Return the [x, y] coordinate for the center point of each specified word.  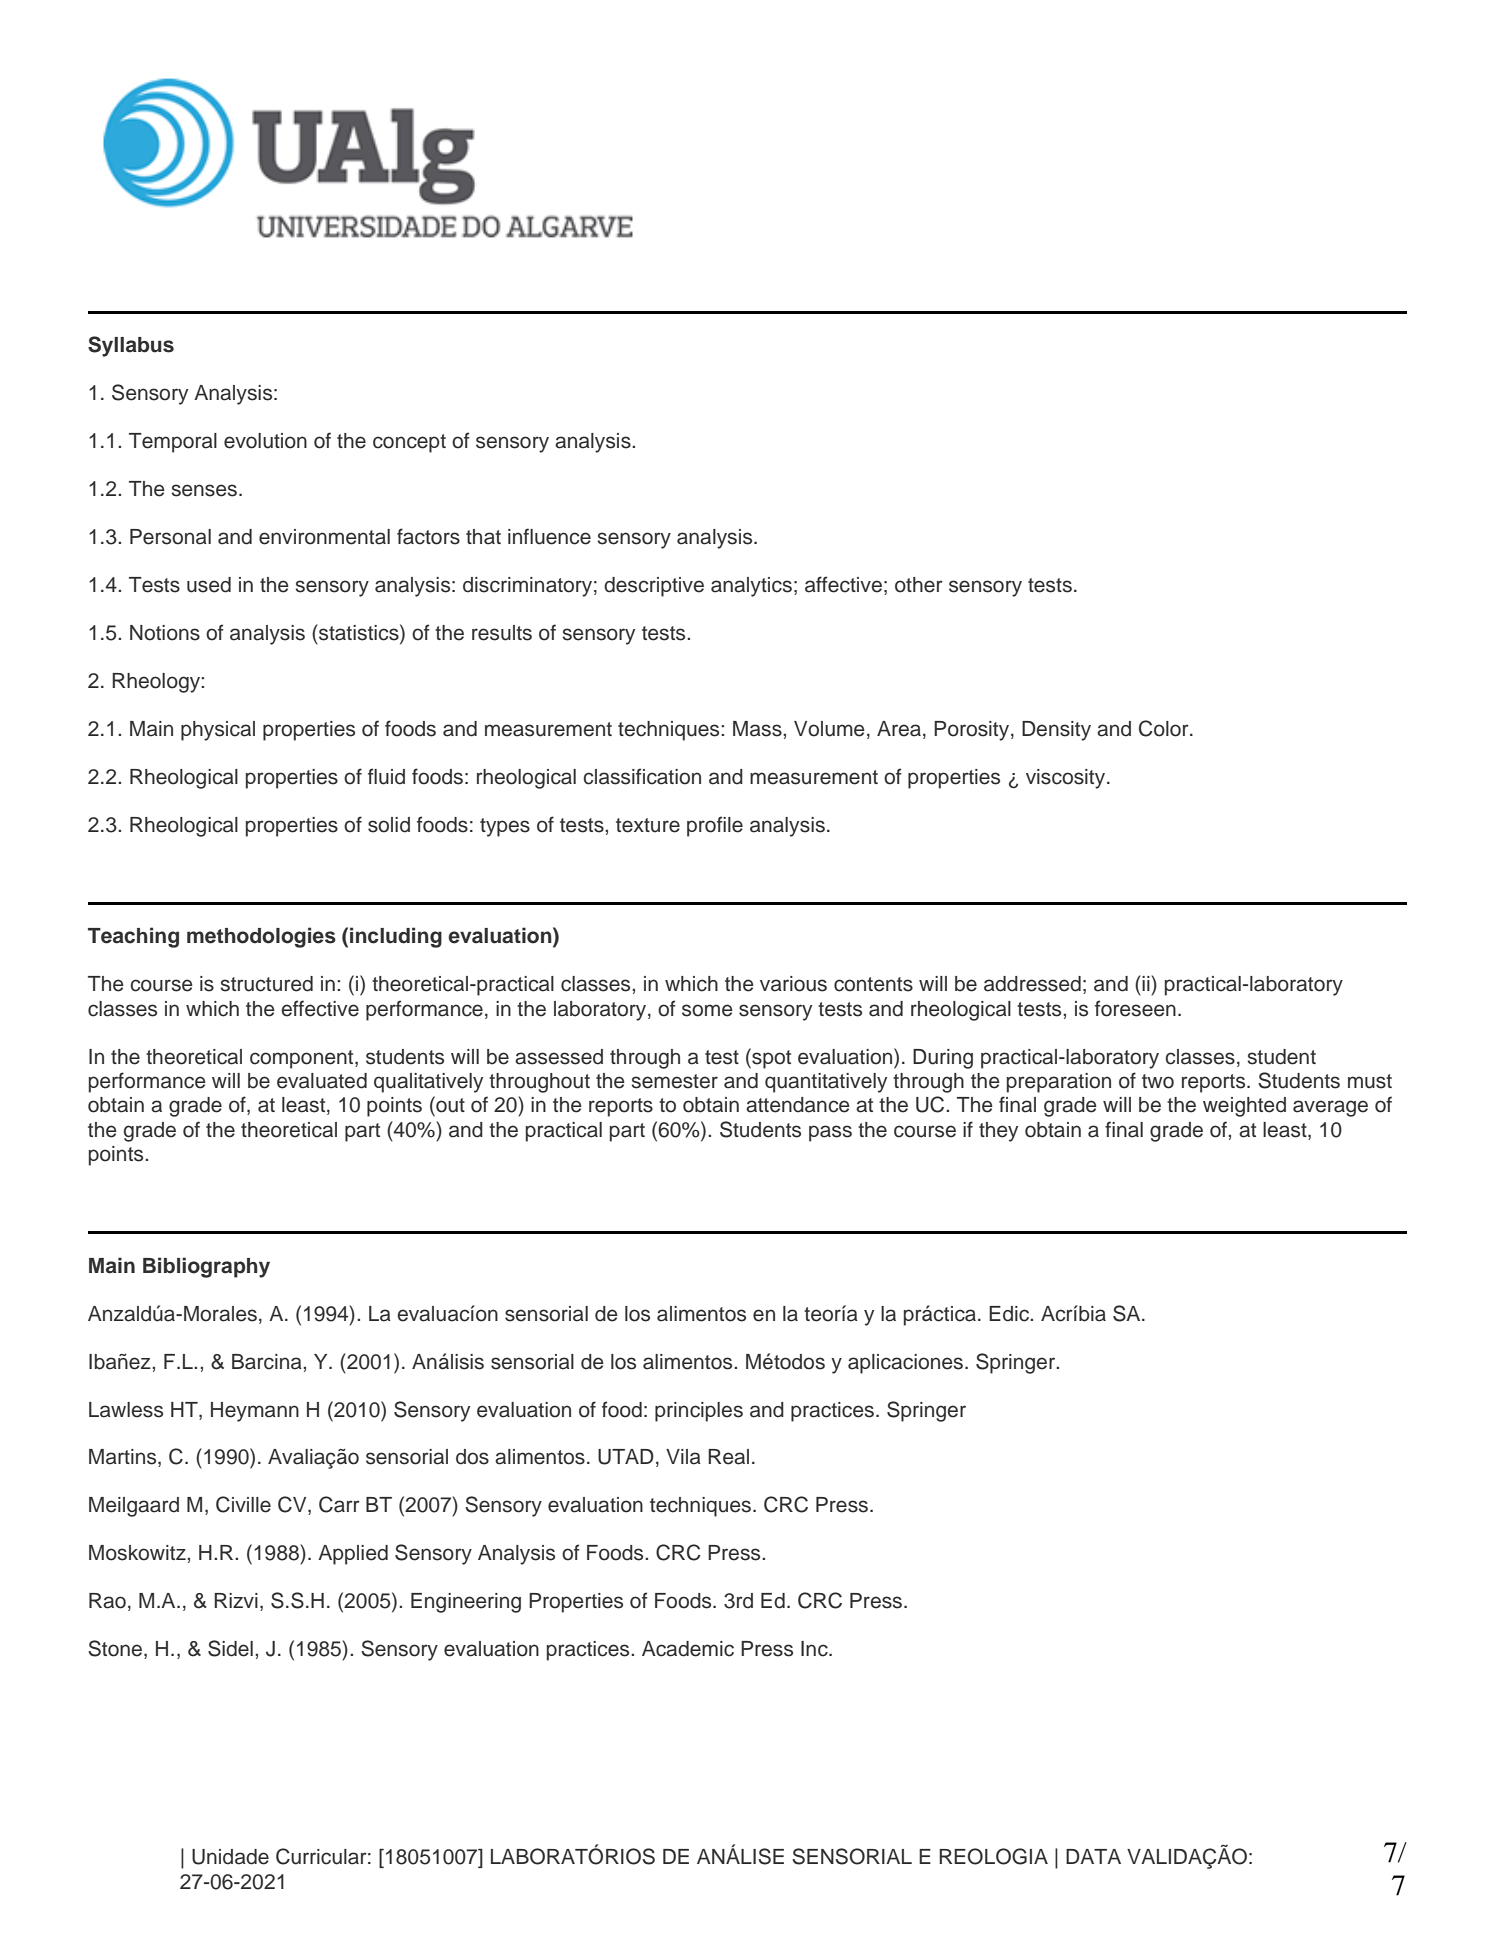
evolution [265, 441]
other [919, 585]
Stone [116, 1649]
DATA [1093, 1856]
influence [549, 536]
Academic [688, 1649]
